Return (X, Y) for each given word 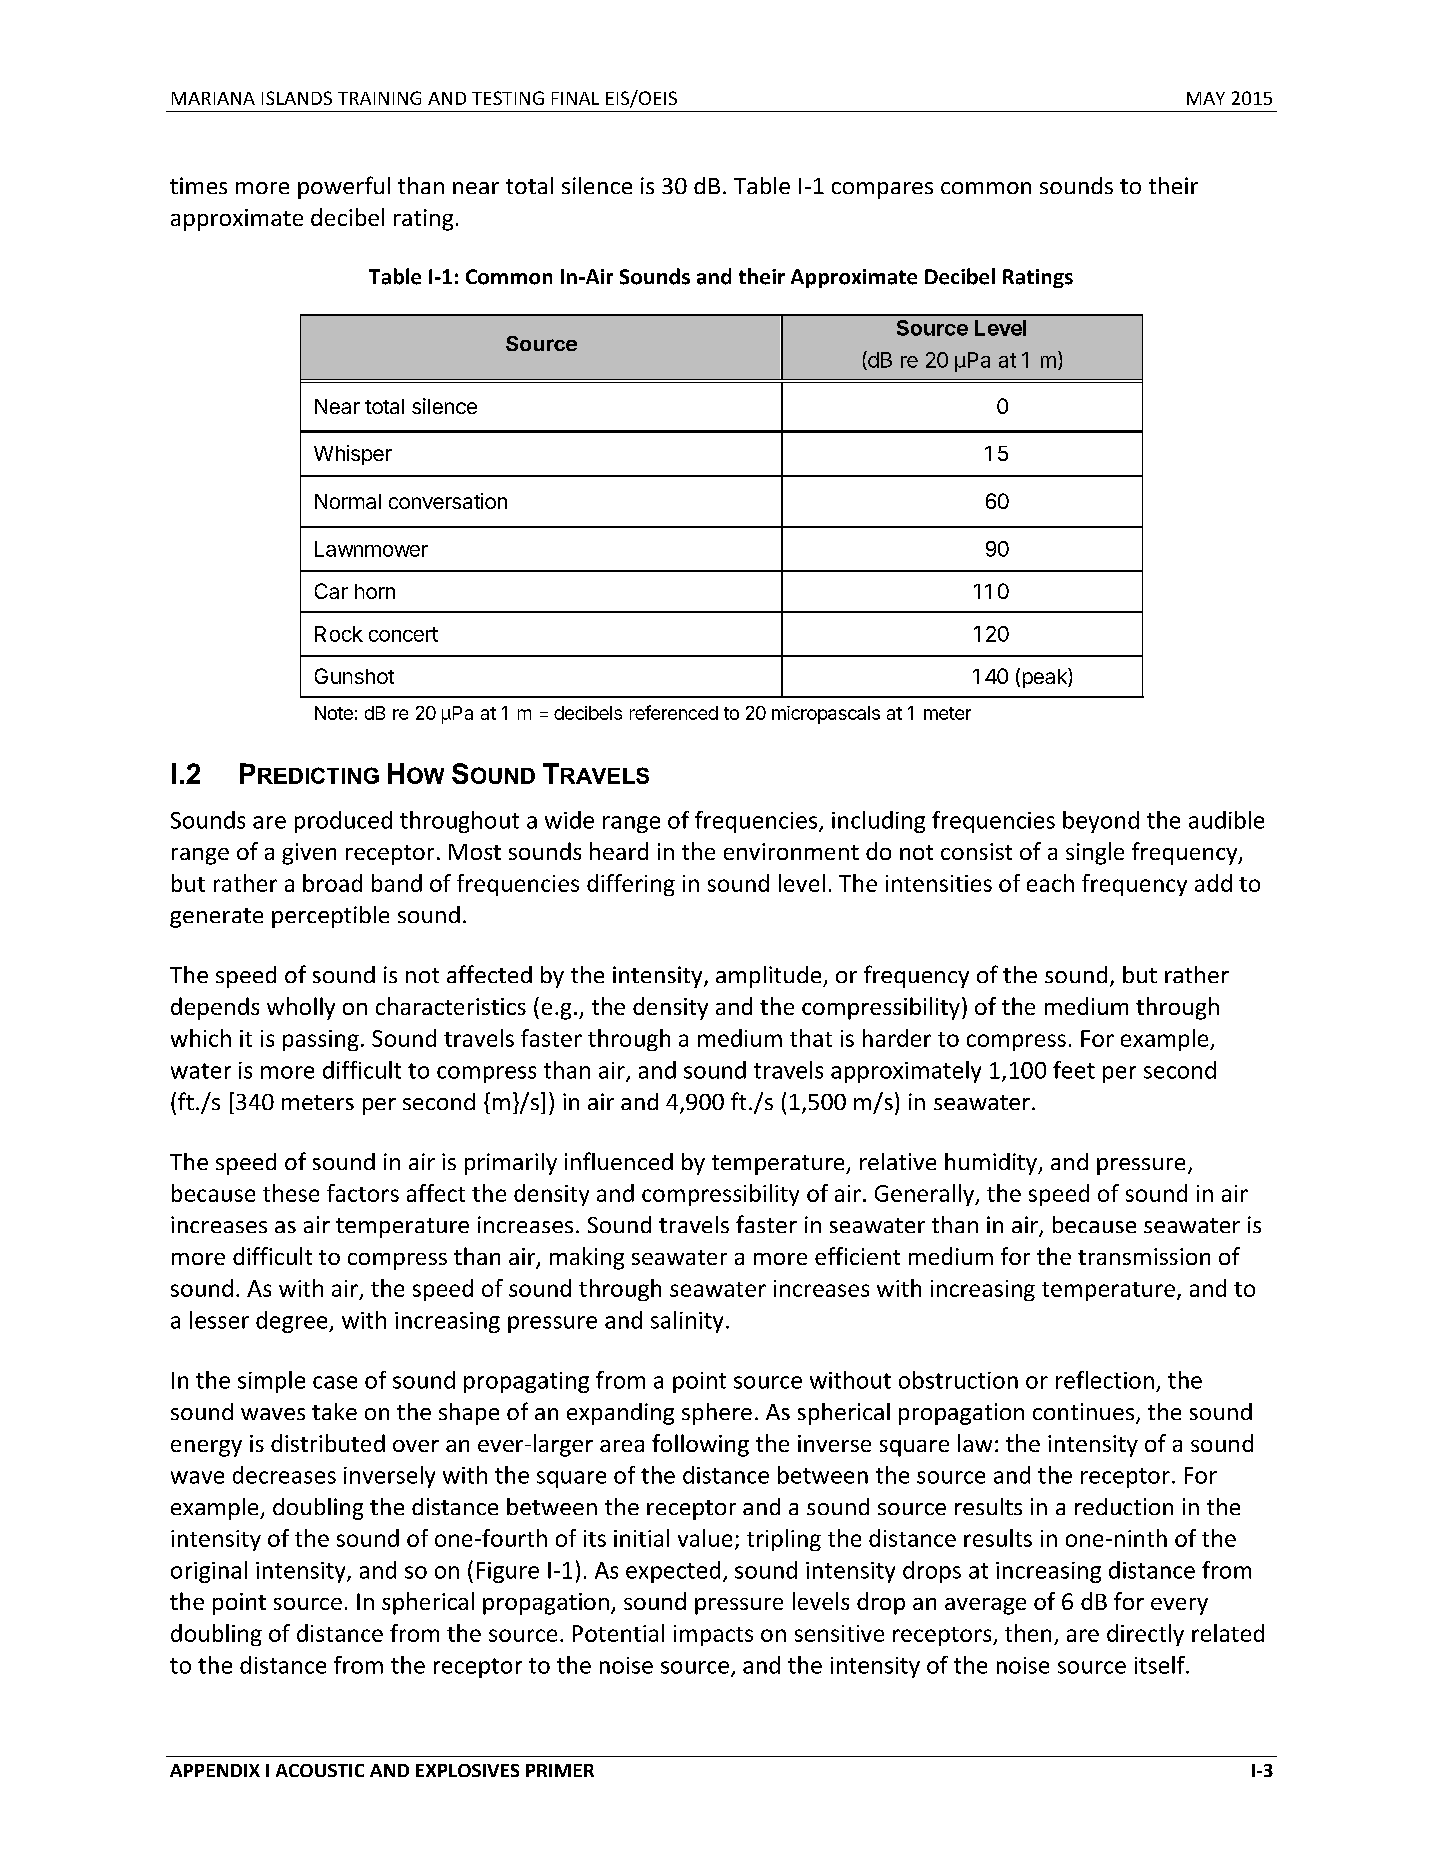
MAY (1206, 98)
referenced (674, 712)
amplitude (770, 977)
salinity (687, 1322)
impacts (713, 1635)
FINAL (575, 98)
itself (1161, 1665)
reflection (1105, 1380)
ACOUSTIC (320, 1770)
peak (1046, 678)
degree (293, 1322)
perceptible (330, 917)
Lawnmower (371, 549)
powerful (344, 187)
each (1050, 883)
